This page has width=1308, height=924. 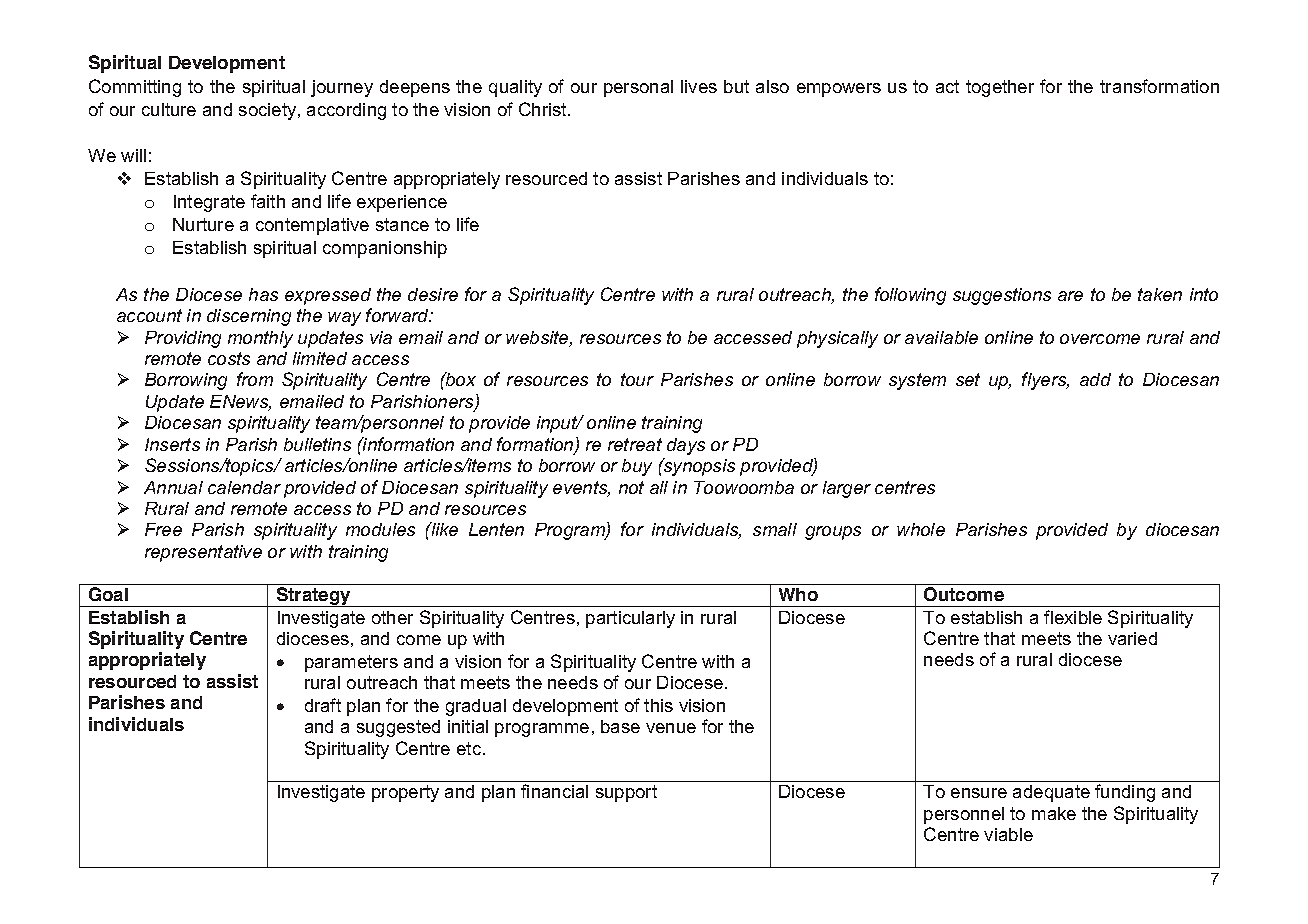 What do you see at coordinates (317, 444) in the page?
I see `bulletins` at bounding box center [317, 444].
